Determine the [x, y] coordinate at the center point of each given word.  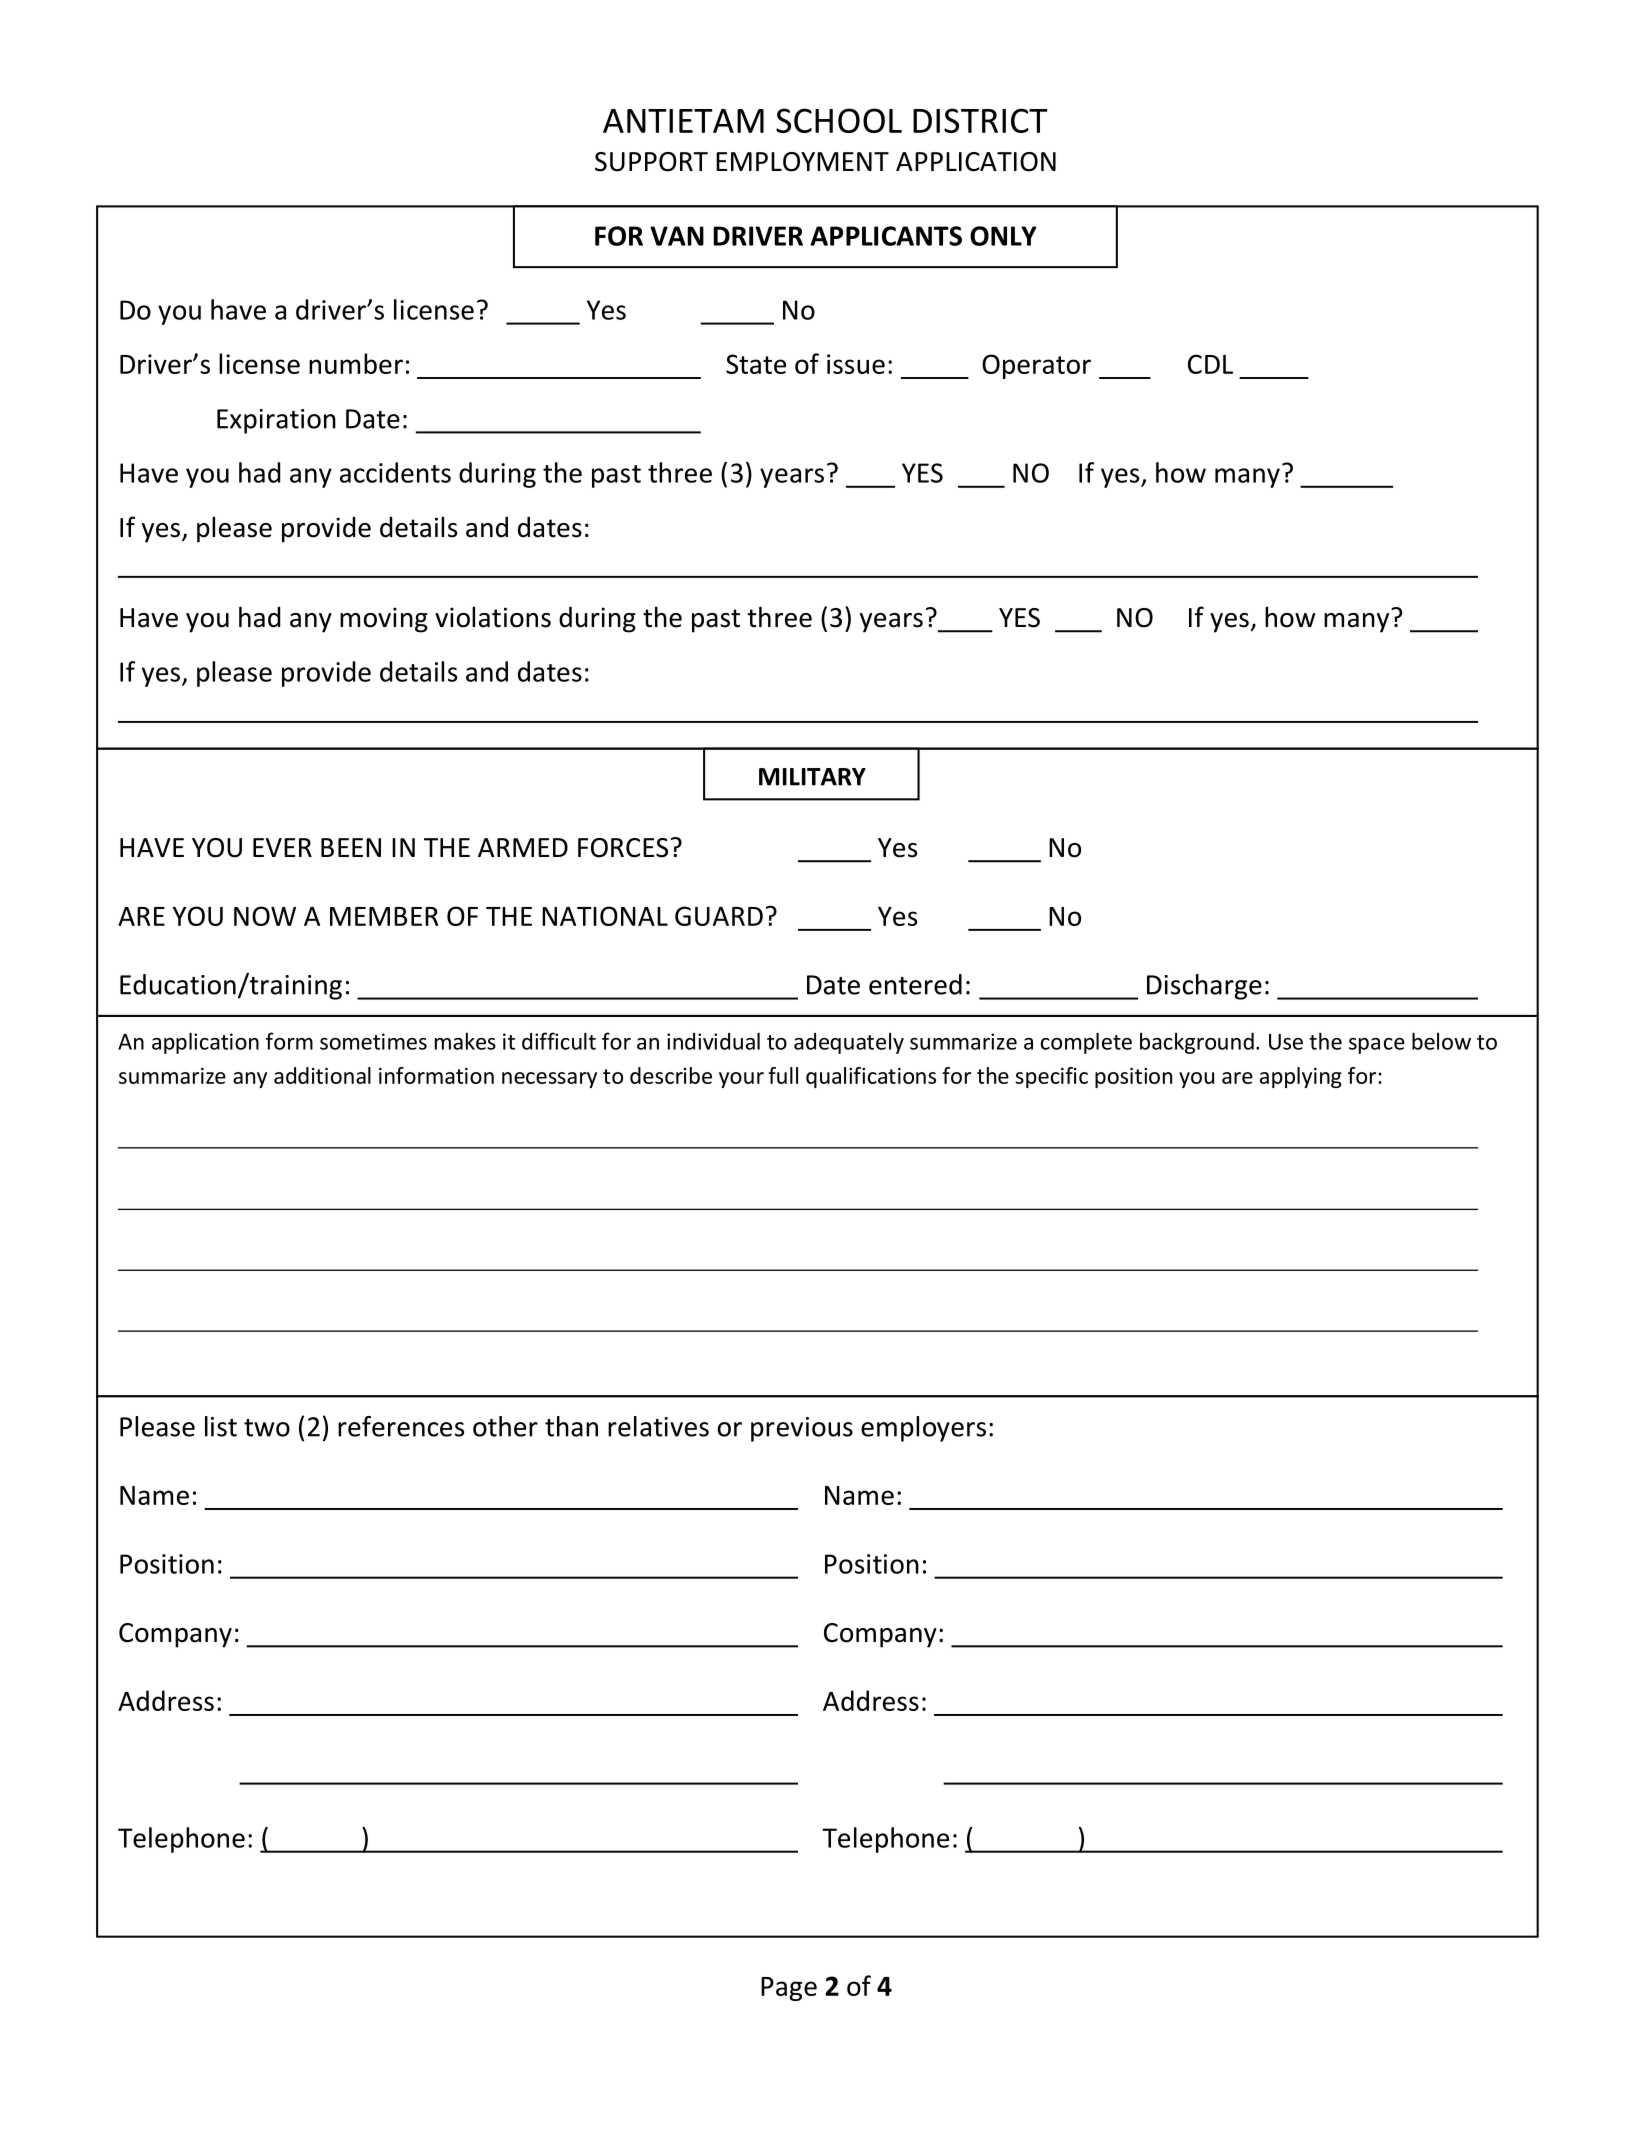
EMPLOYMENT [802, 162]
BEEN [351, 847]
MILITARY [812, 777]
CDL [1210, 364]
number [356, 363]
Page [789, 1989]
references [401, 1426]
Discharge [1204, 987]
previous [802, 1429]
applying [1301, 1077]
